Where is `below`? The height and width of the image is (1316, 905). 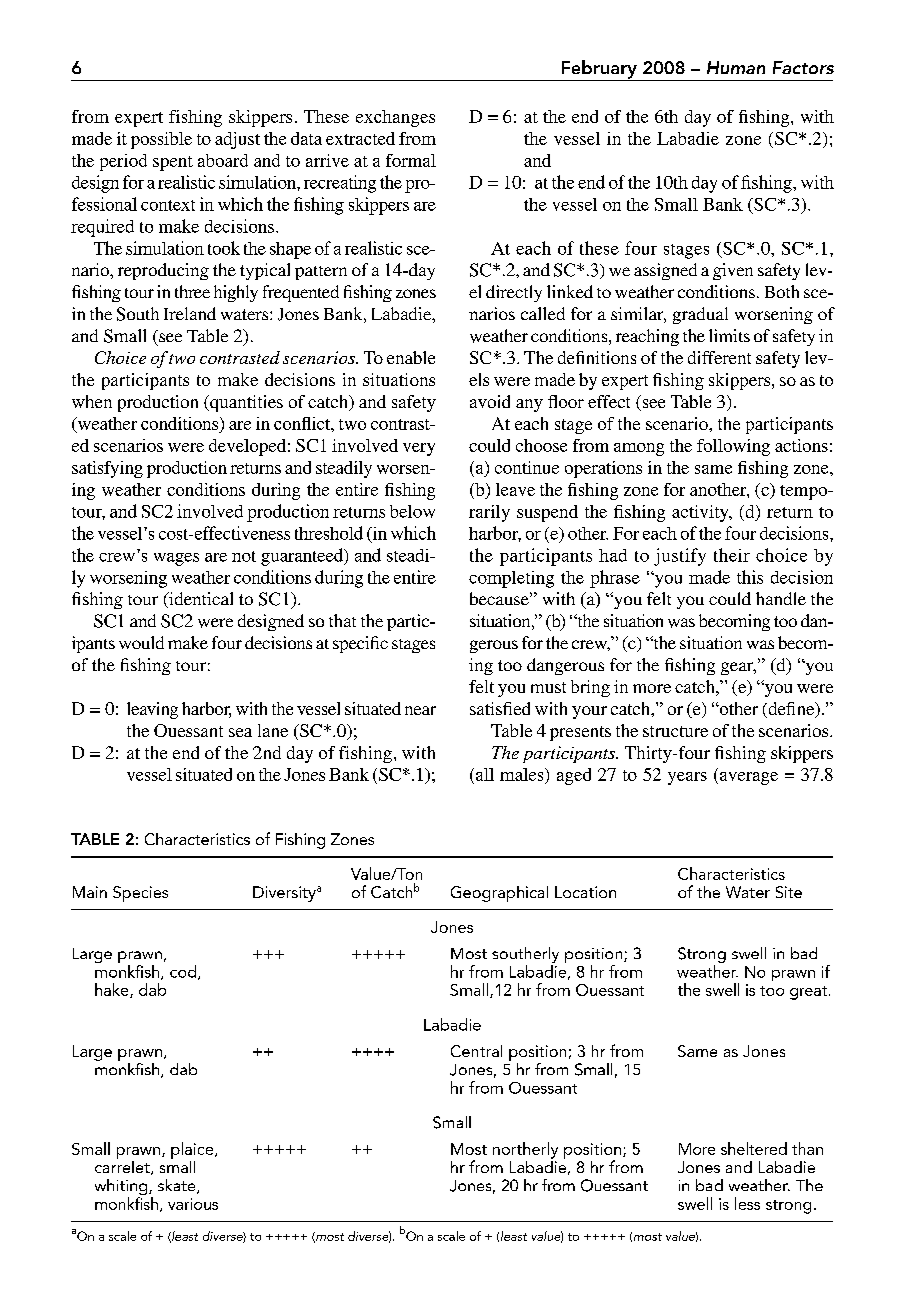
below is located at coordinates (412, 511).
